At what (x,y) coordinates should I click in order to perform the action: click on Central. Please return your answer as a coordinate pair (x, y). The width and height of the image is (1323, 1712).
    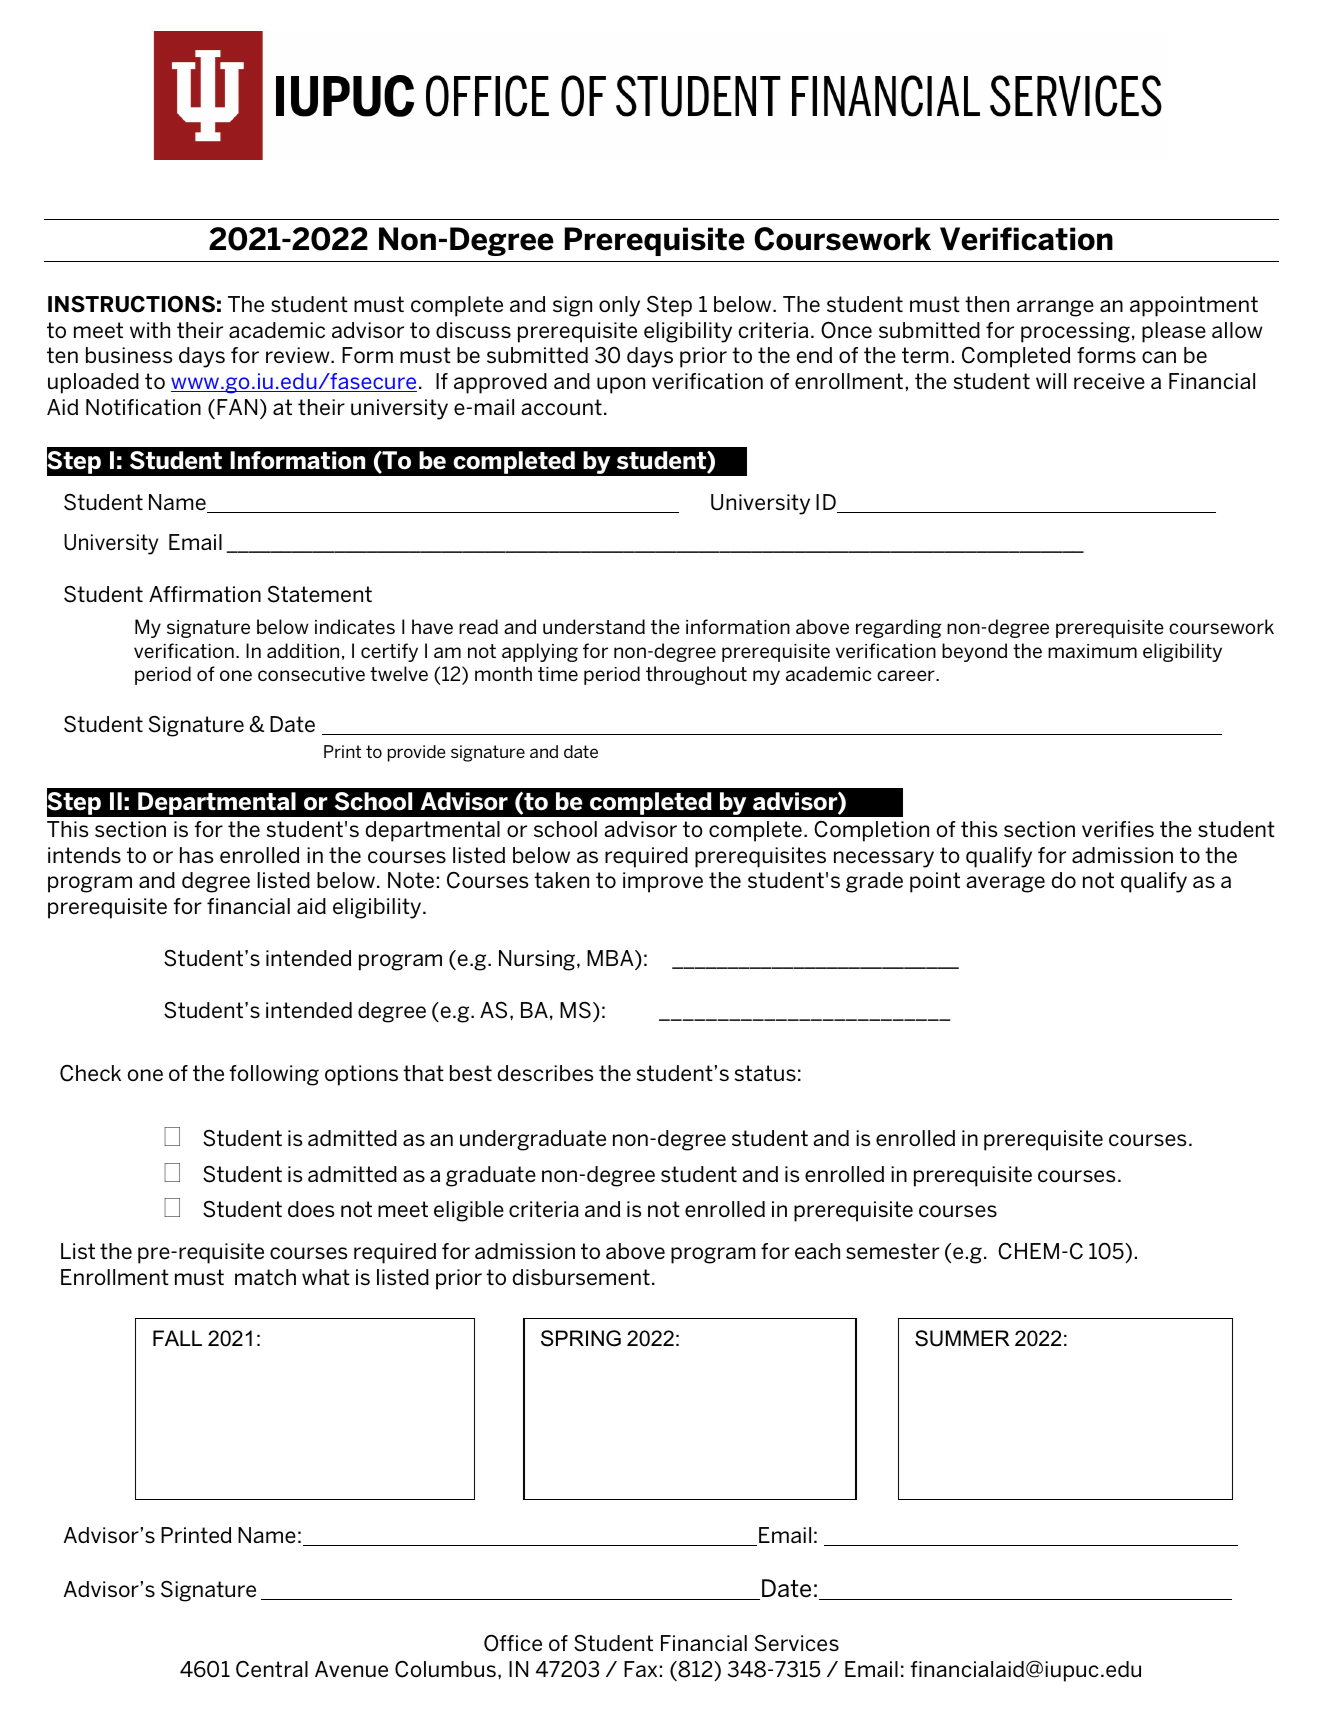
    Looking at the image, I should click on (272, 1669).
